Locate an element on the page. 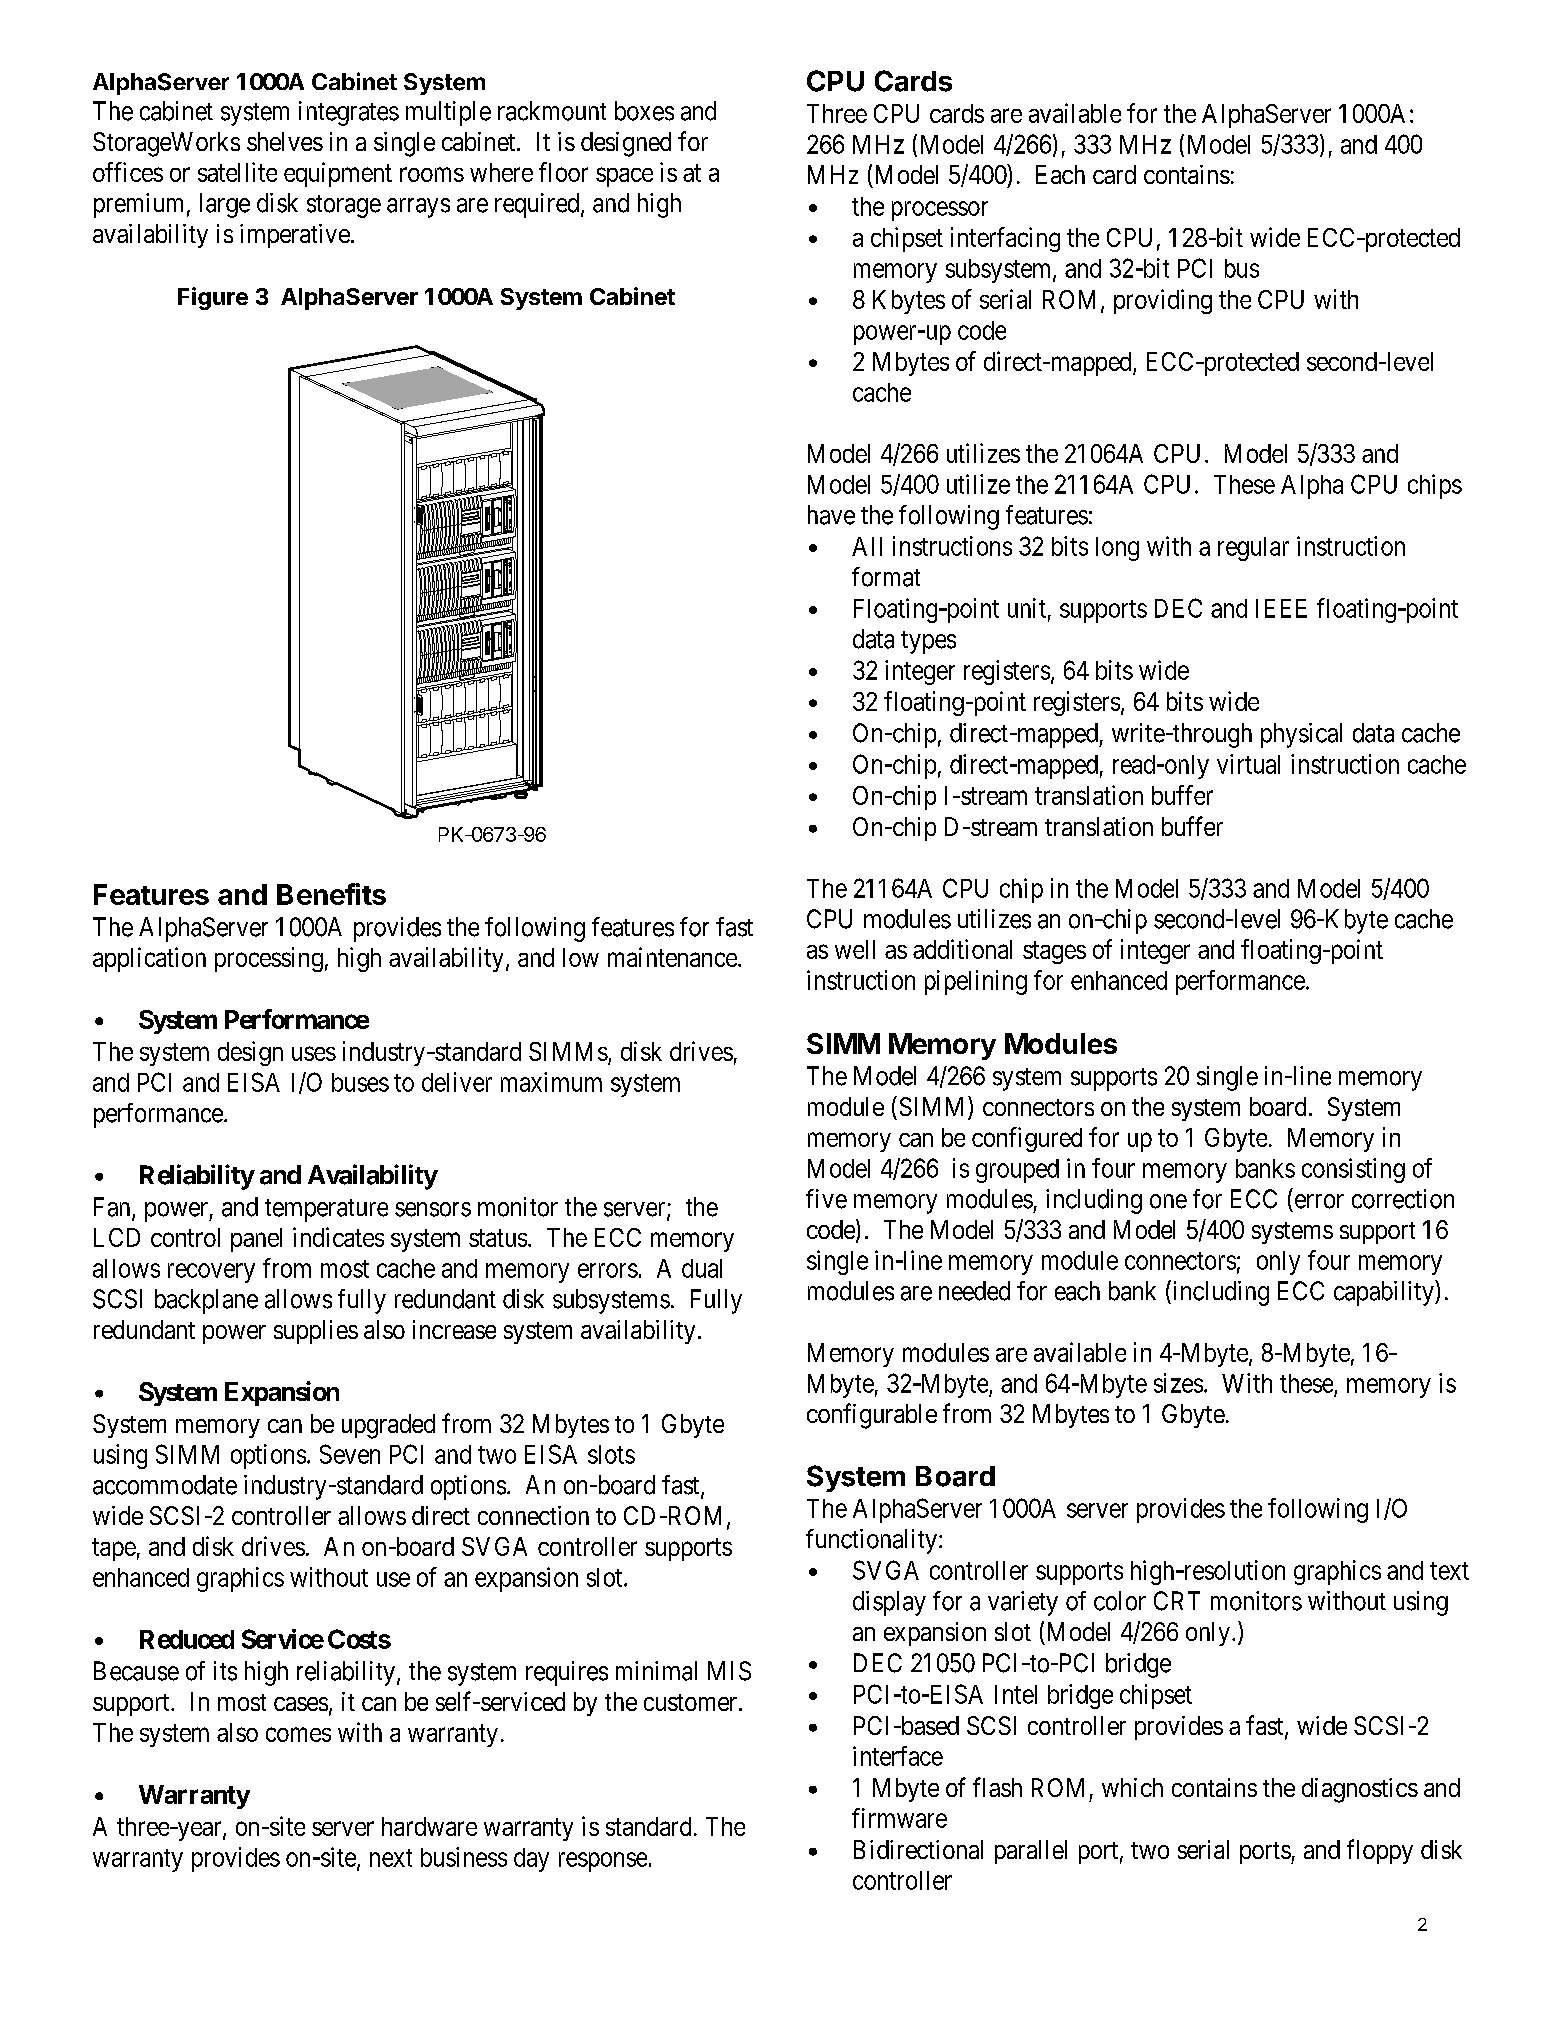 The height and width of the document is (2026, 1565). providing is located at coordinates (1163, 301).
